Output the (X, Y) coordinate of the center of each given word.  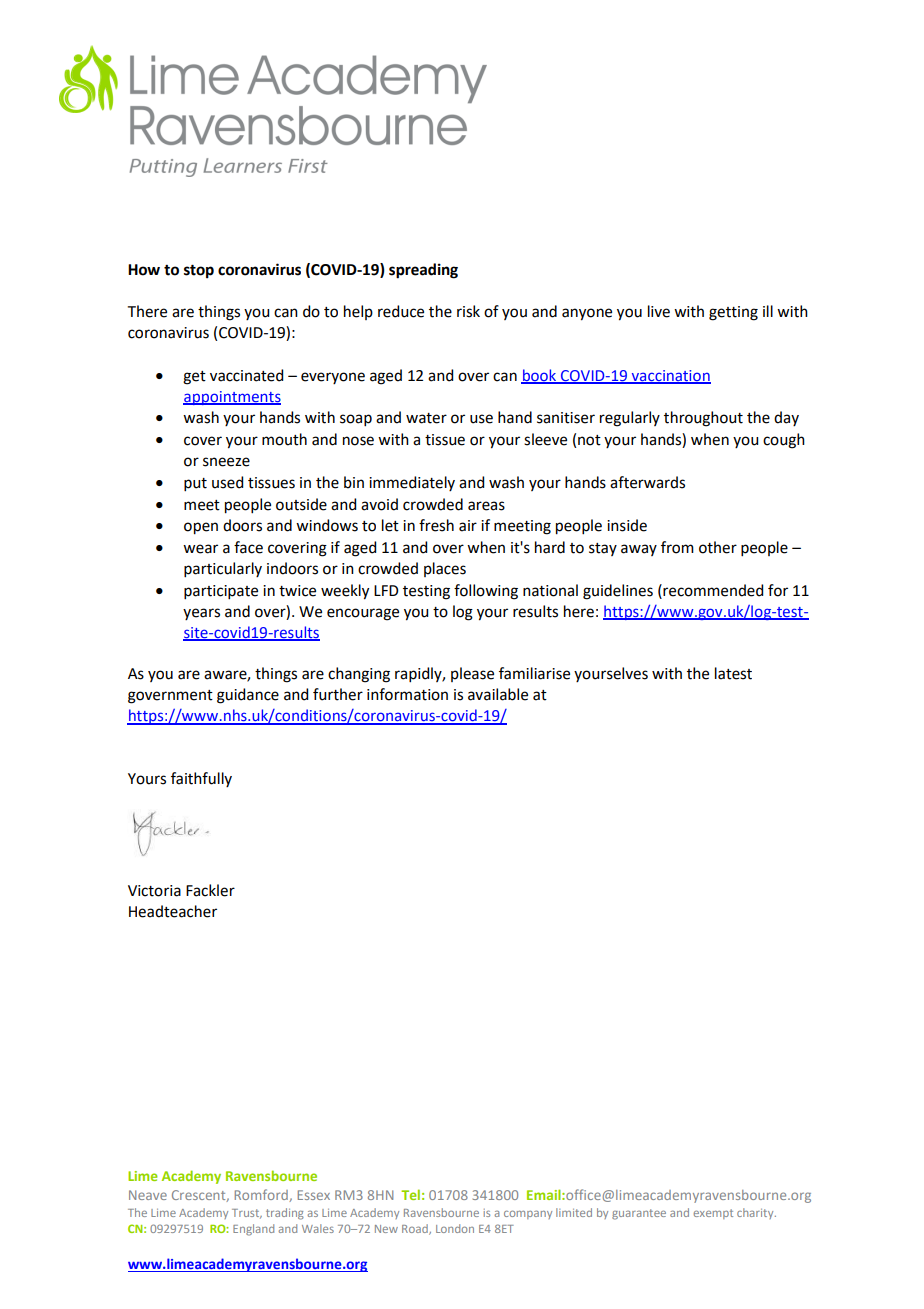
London (455, 1228)
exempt (713, 1214)
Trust (247, 1214)
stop (199, 272)
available (498, 694)
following (486, 592)
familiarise (534, 673)
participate (221, 592)
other (718, 547)
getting (733, 313)
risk (468, 311)
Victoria (154, 891)
